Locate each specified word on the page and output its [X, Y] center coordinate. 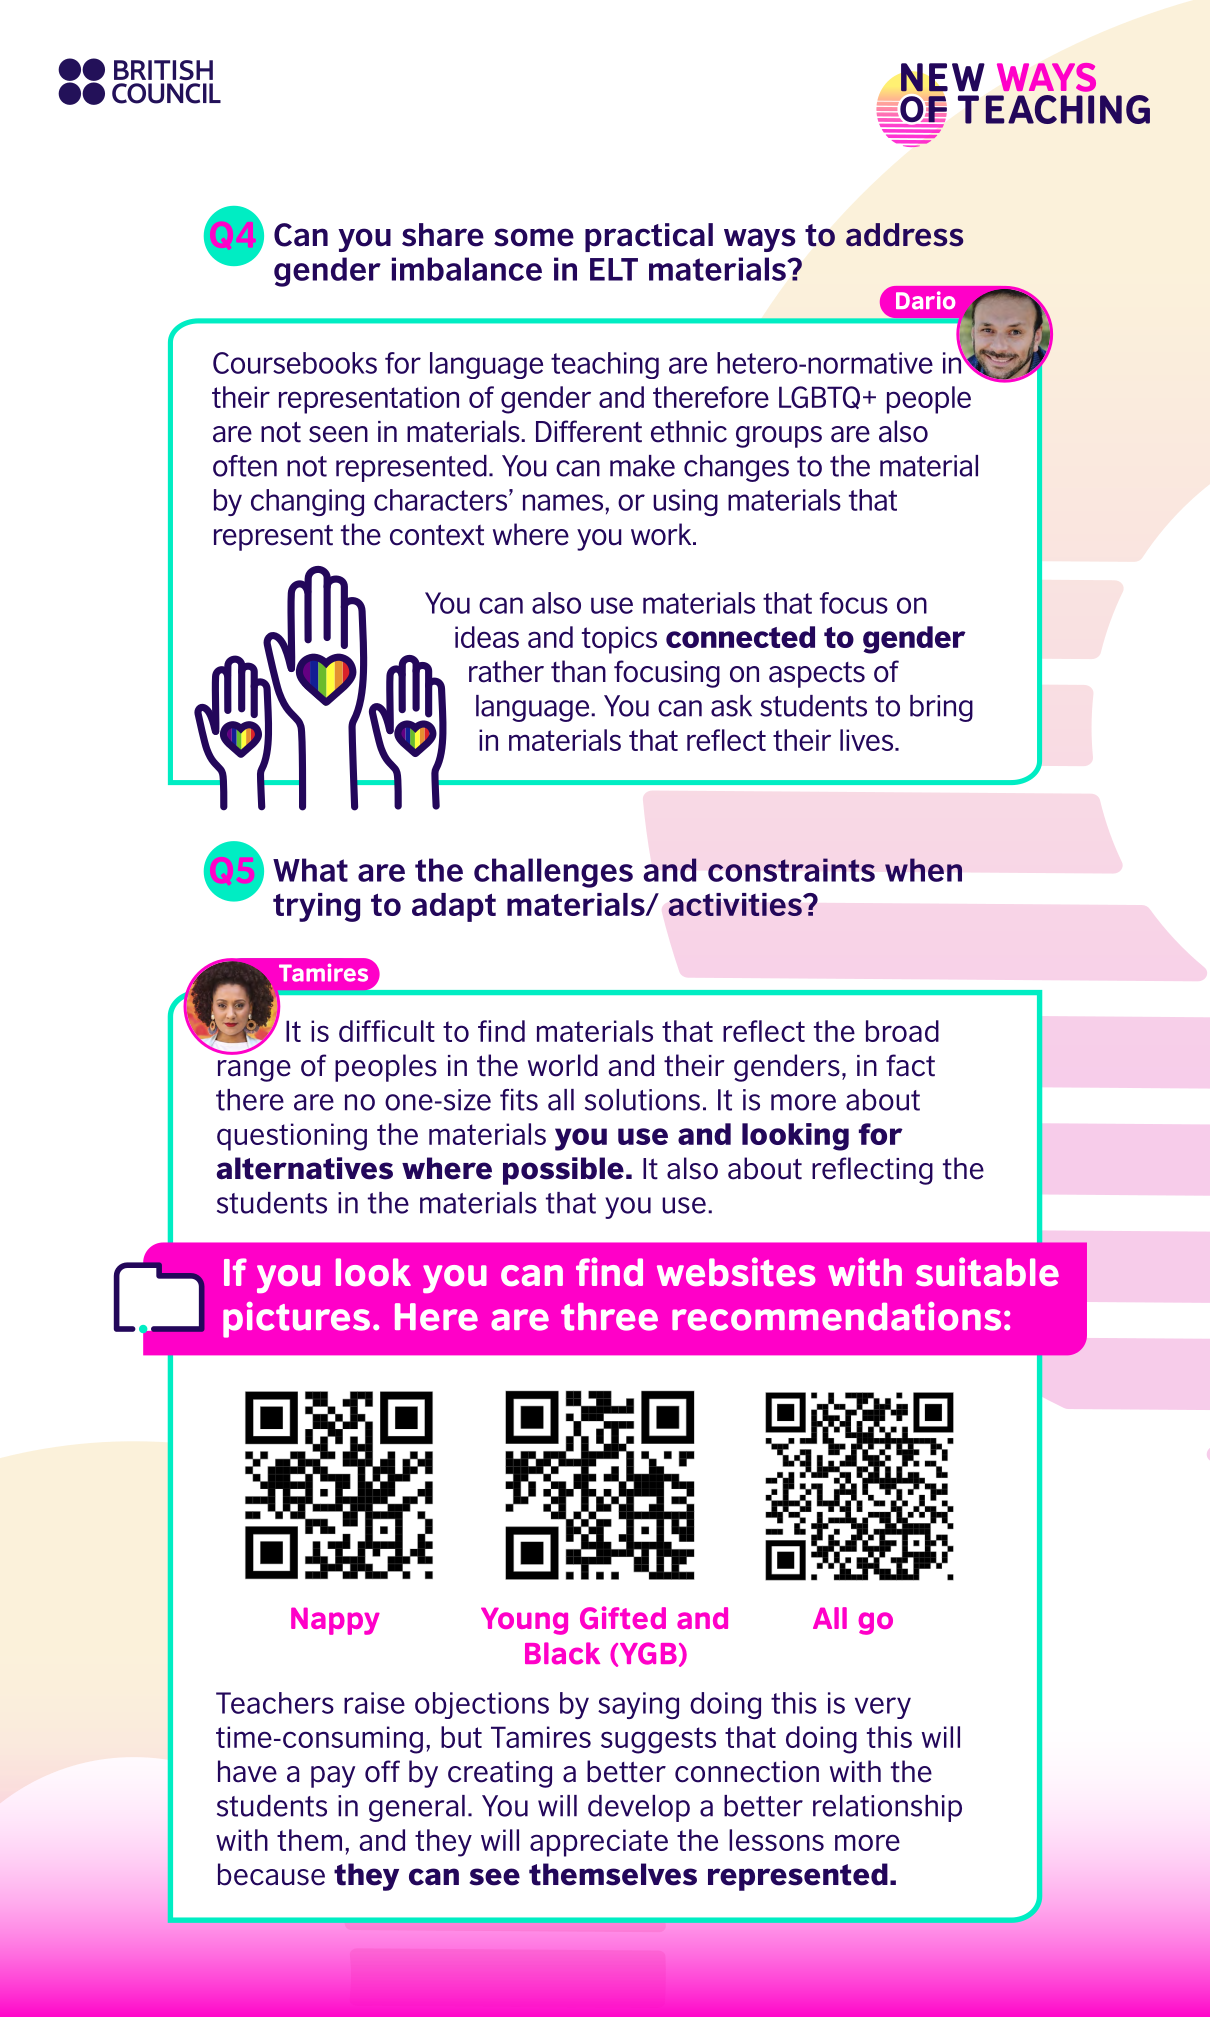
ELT [614, 269]
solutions [642, 1100]
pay [333, 1777]
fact [910, 1065]
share [443, 235]
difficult [387, 1031]
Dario [925, 300]
